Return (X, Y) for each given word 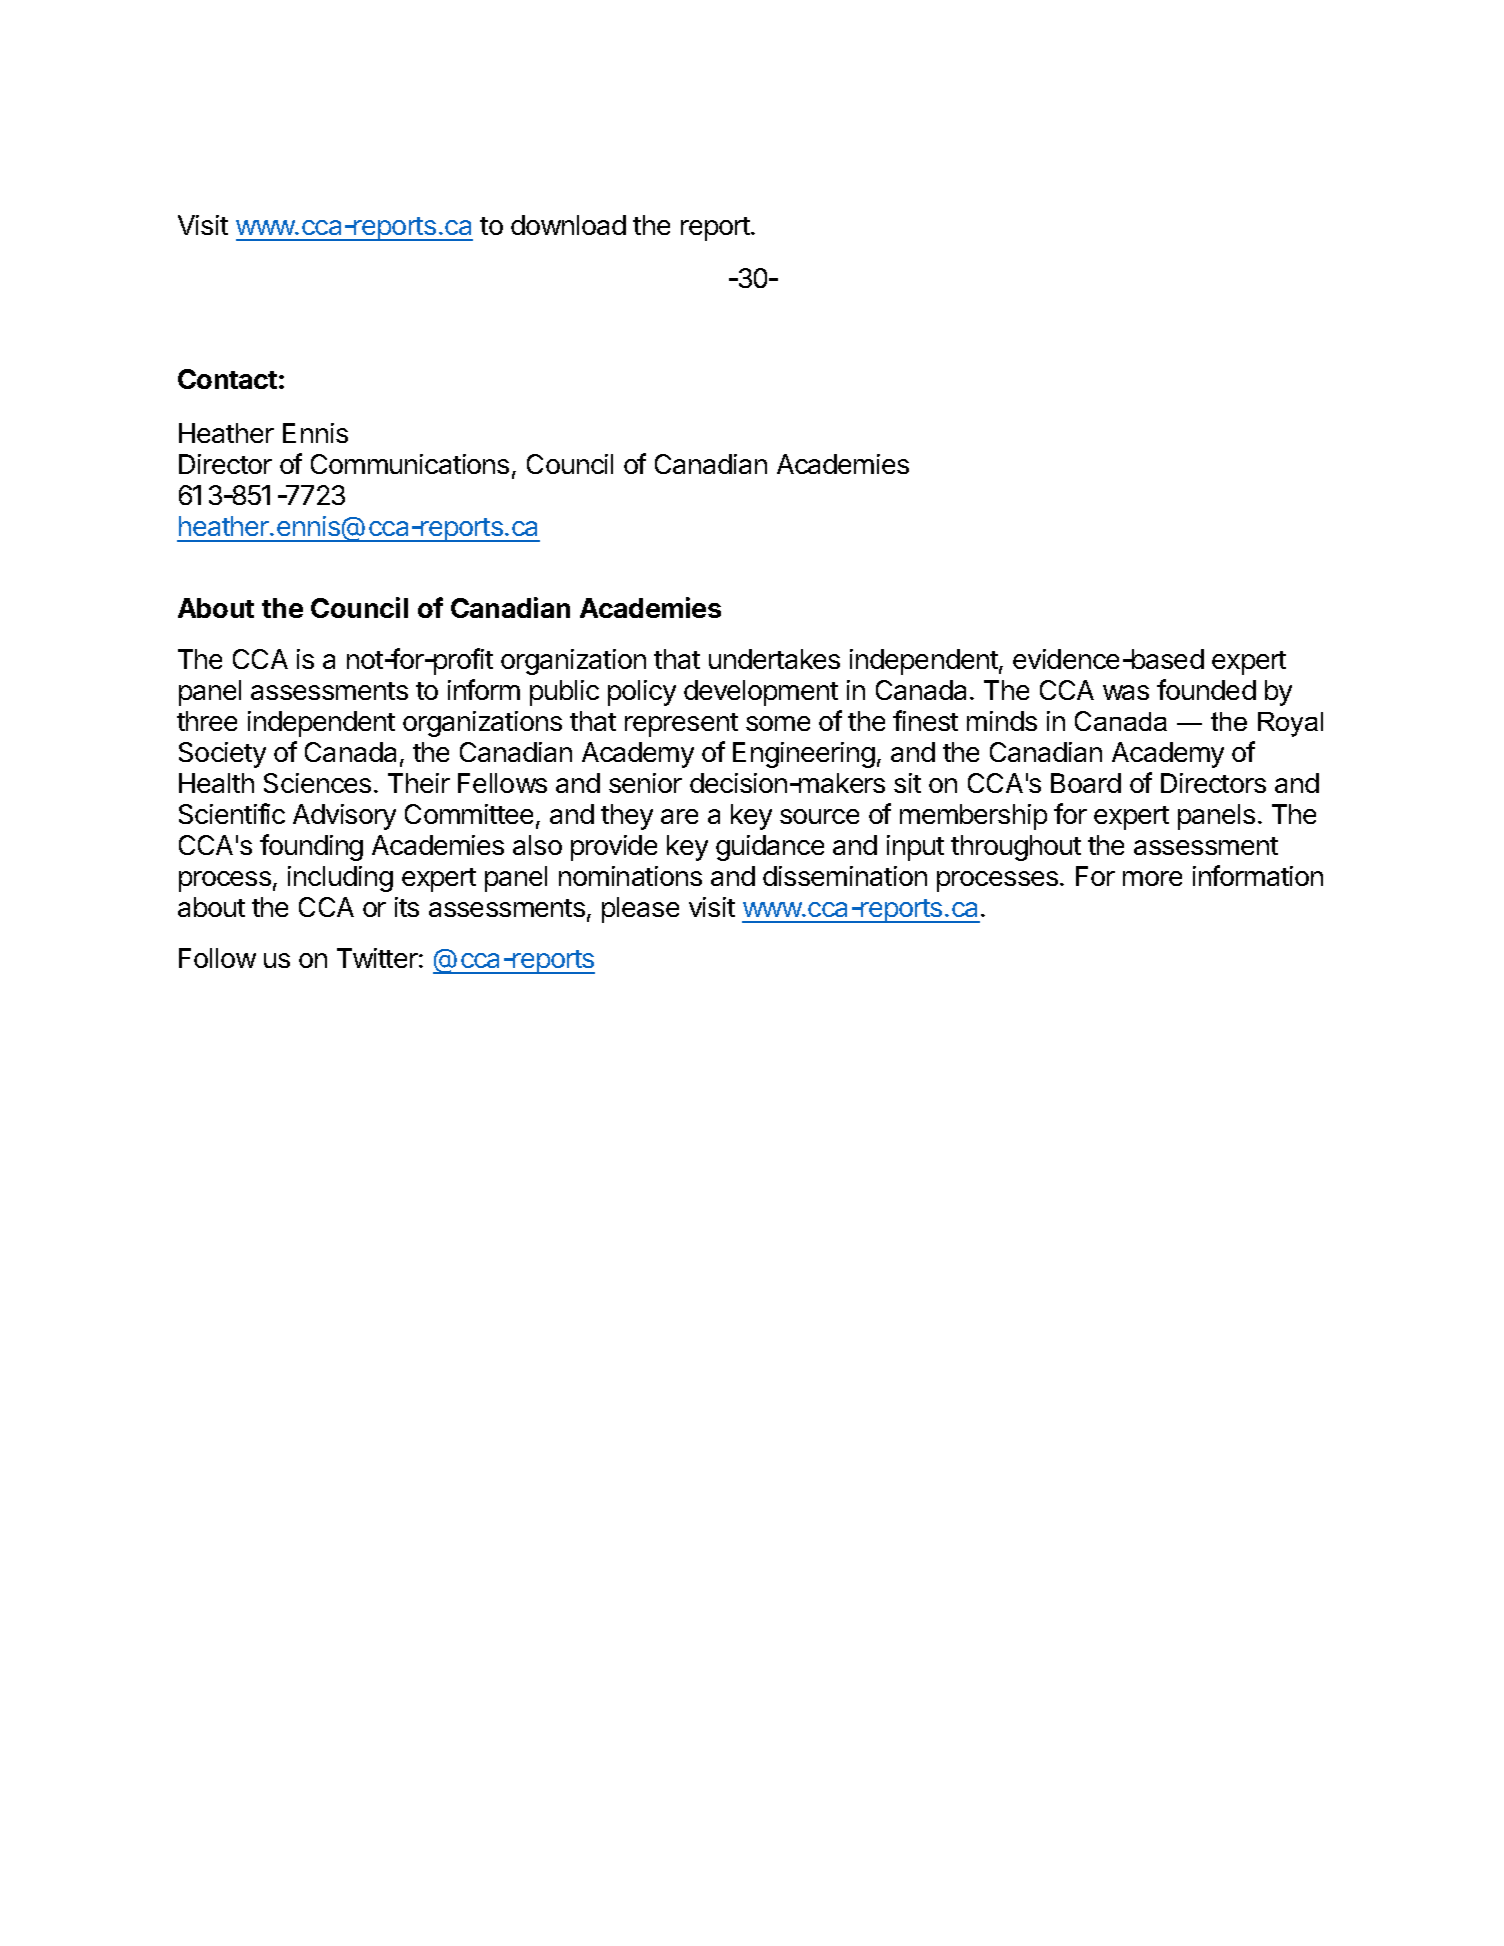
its (407, 907)
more (1152, 878)
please (640, 910)
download (568, 225)
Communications (410, 464)
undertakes (774, 659)
